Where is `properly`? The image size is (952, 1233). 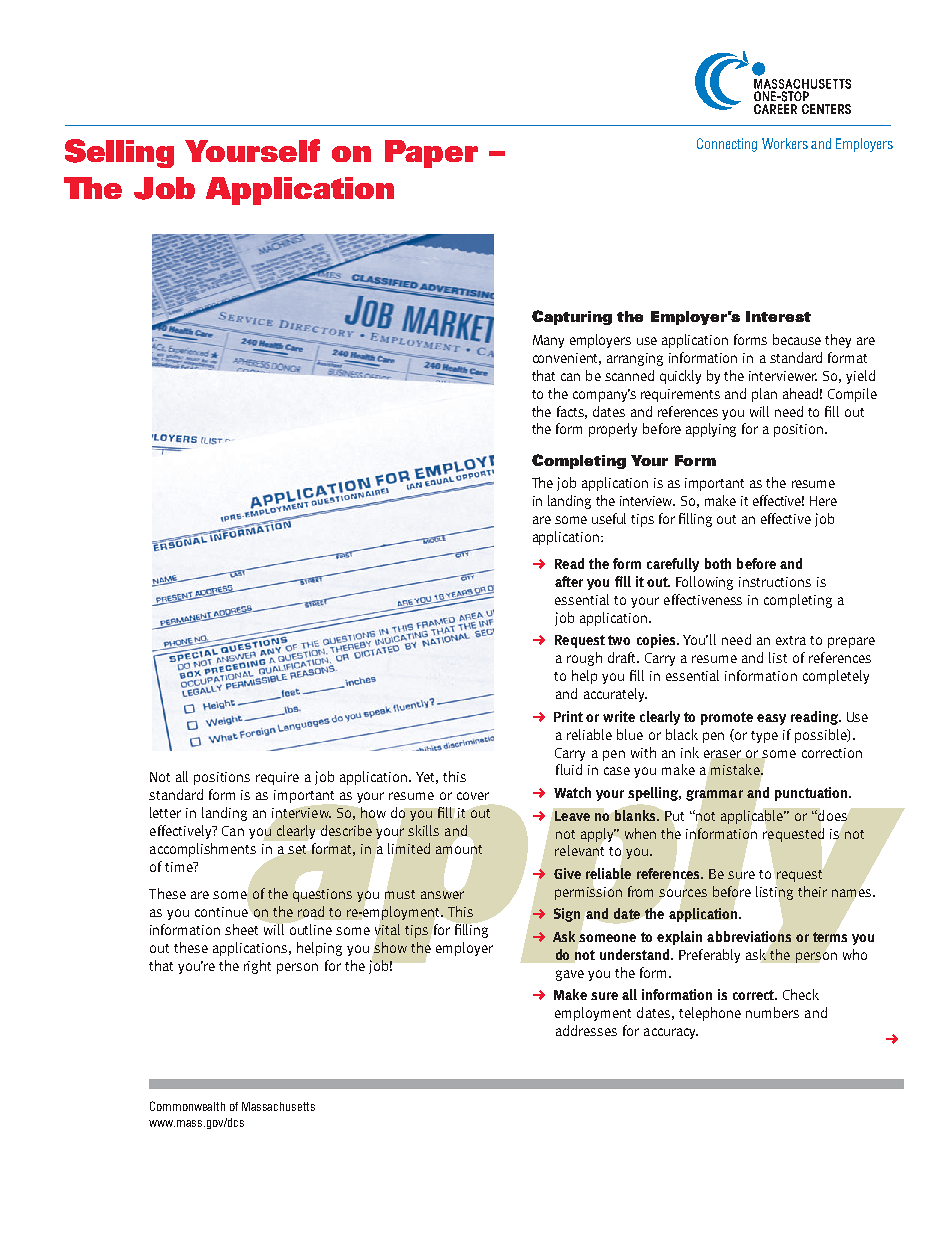 properly is located at coordinates (613, 430).
